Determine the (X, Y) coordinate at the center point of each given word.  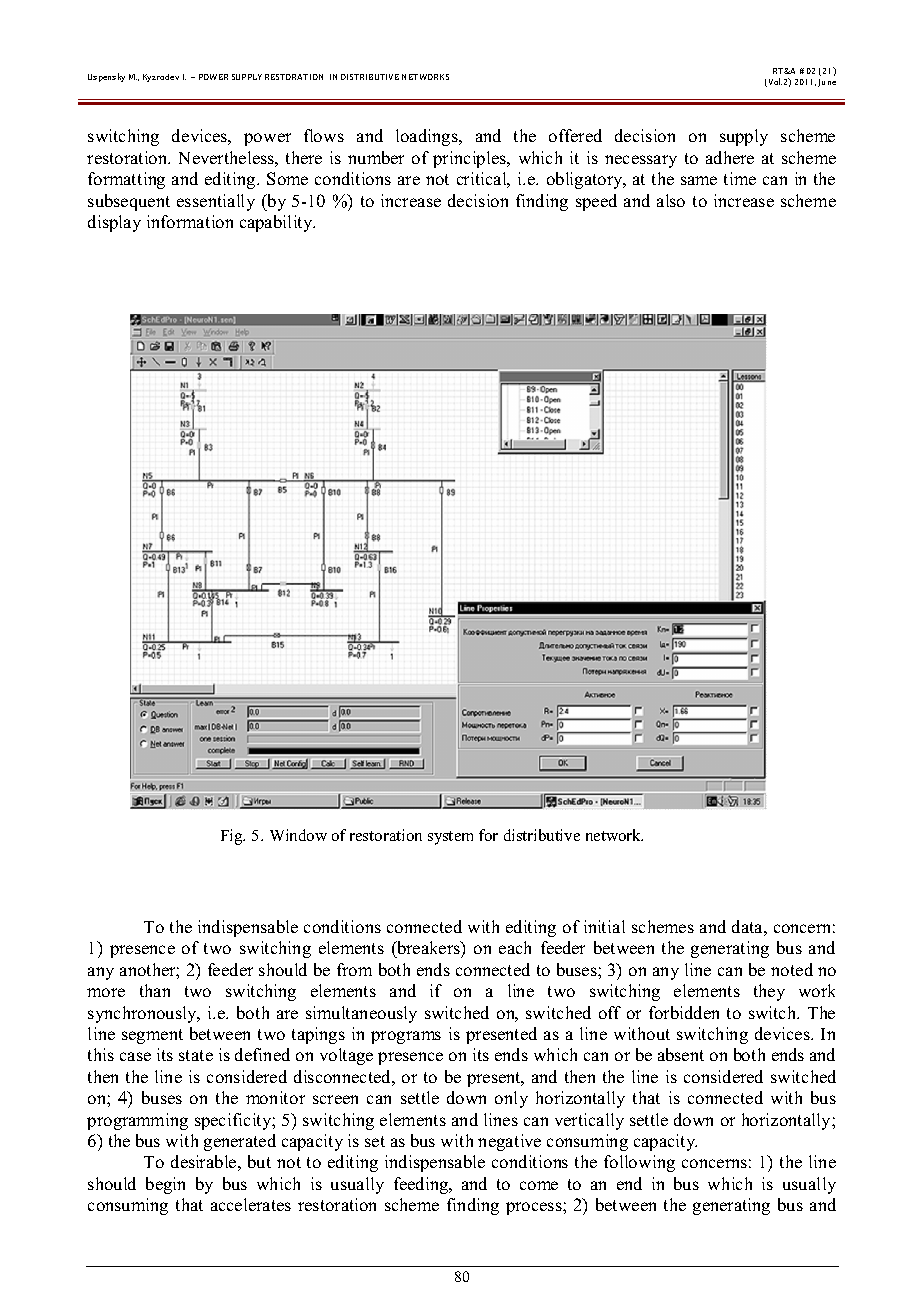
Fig (233, 837)
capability (277, 223)
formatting (126, 180)
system (450, 838)
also (671, 200)
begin (165, 1185)
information (190, 221)
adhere (730, 157)
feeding (422, 1185)
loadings (428, 137)
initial (604, 926)
